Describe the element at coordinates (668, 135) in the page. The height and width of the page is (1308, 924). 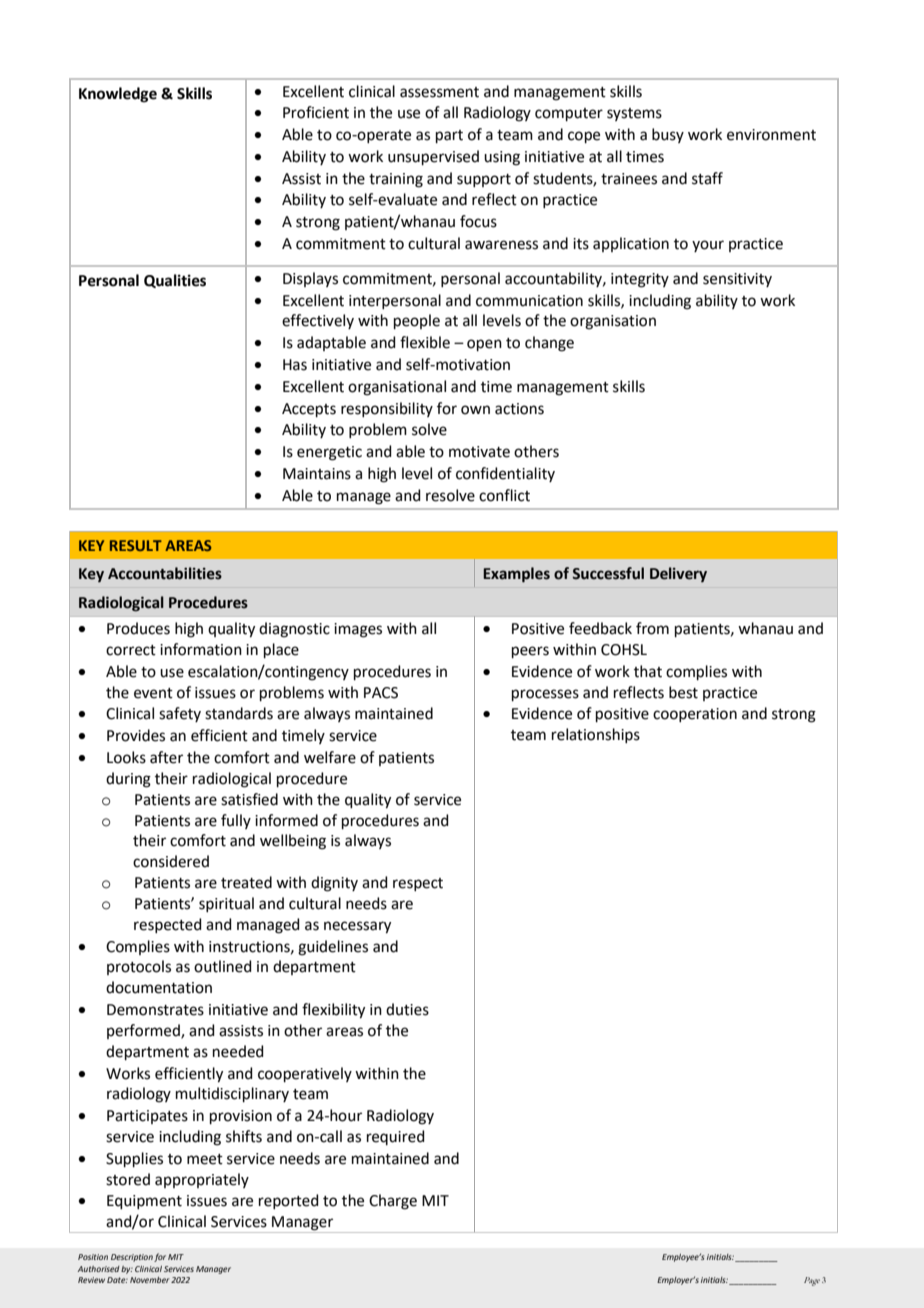
I see `busy` at that location.
